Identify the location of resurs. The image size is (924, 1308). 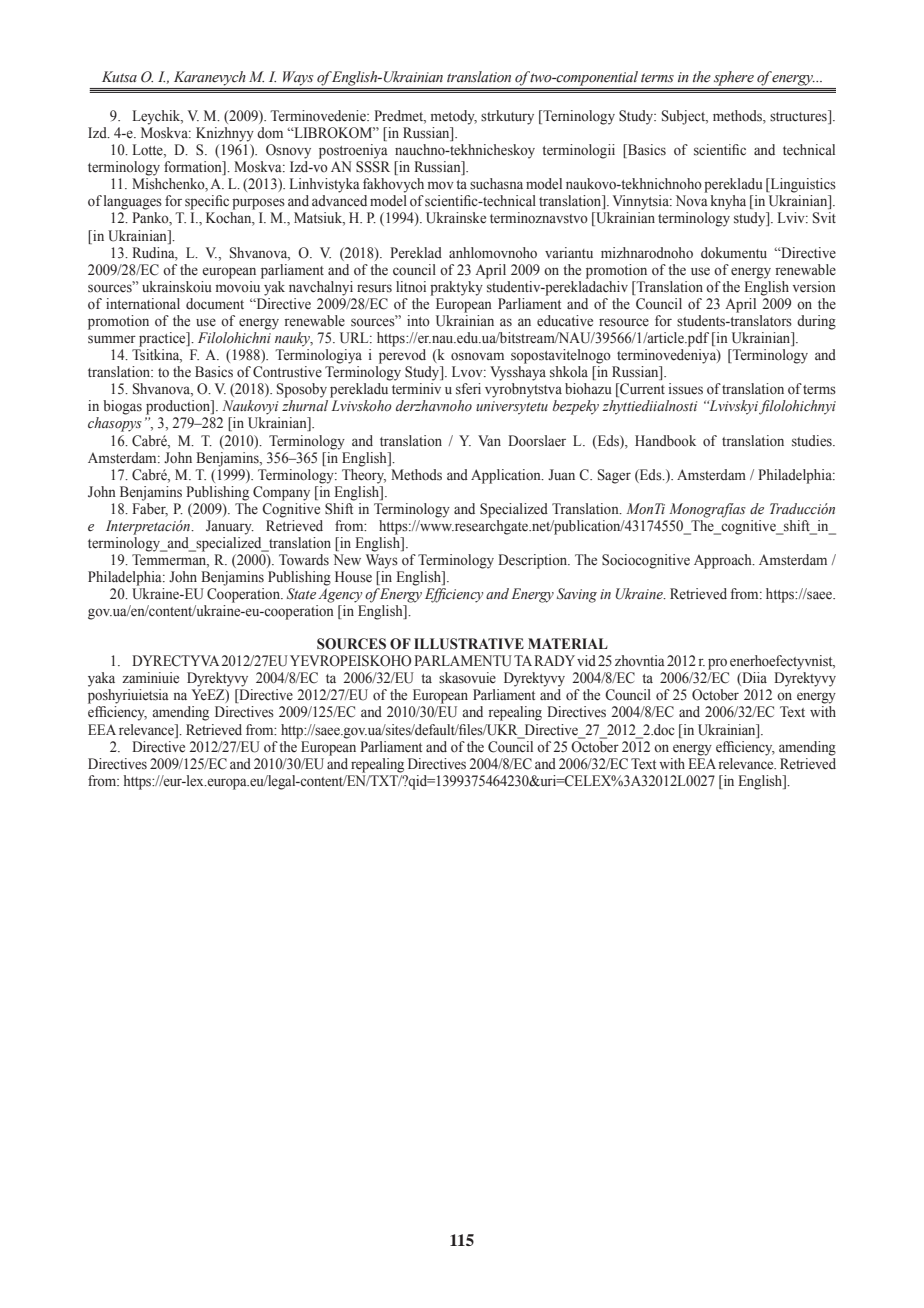
(374, 288).
